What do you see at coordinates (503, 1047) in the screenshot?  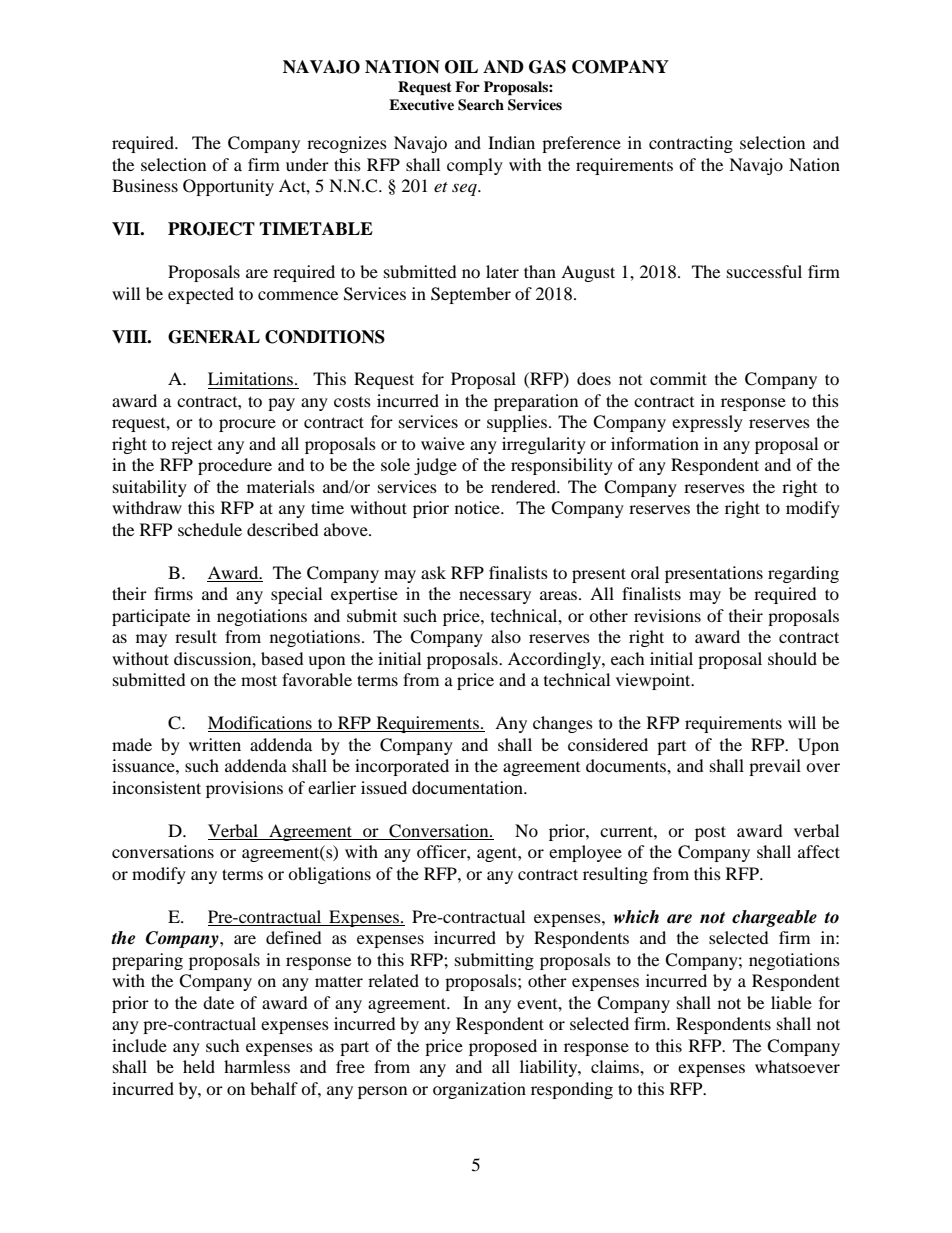 I see `proposed` at bounding box center [503, 1047].
